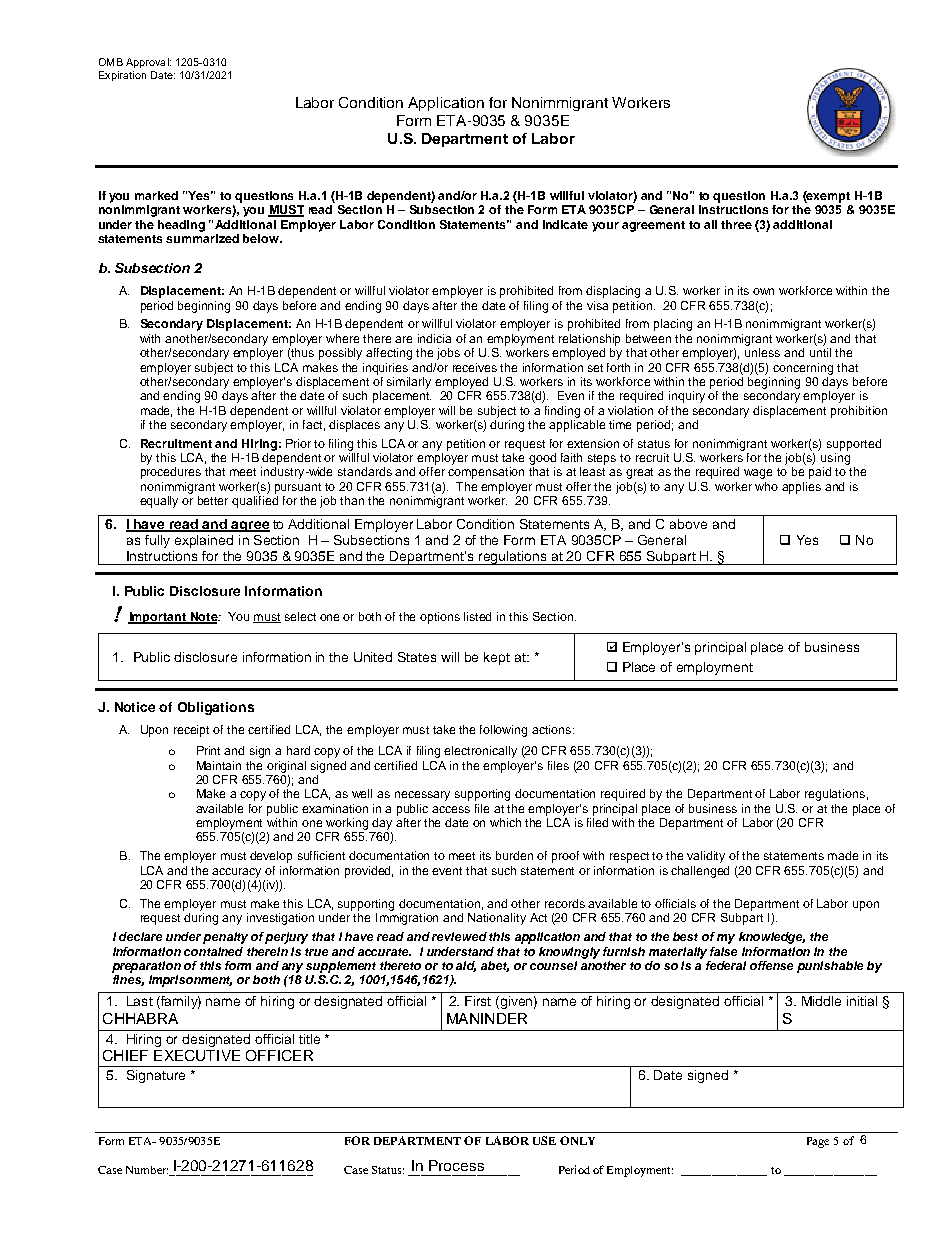 The height and width of the page is (1233, 952). I want to click on validity, so click(706, 857).
